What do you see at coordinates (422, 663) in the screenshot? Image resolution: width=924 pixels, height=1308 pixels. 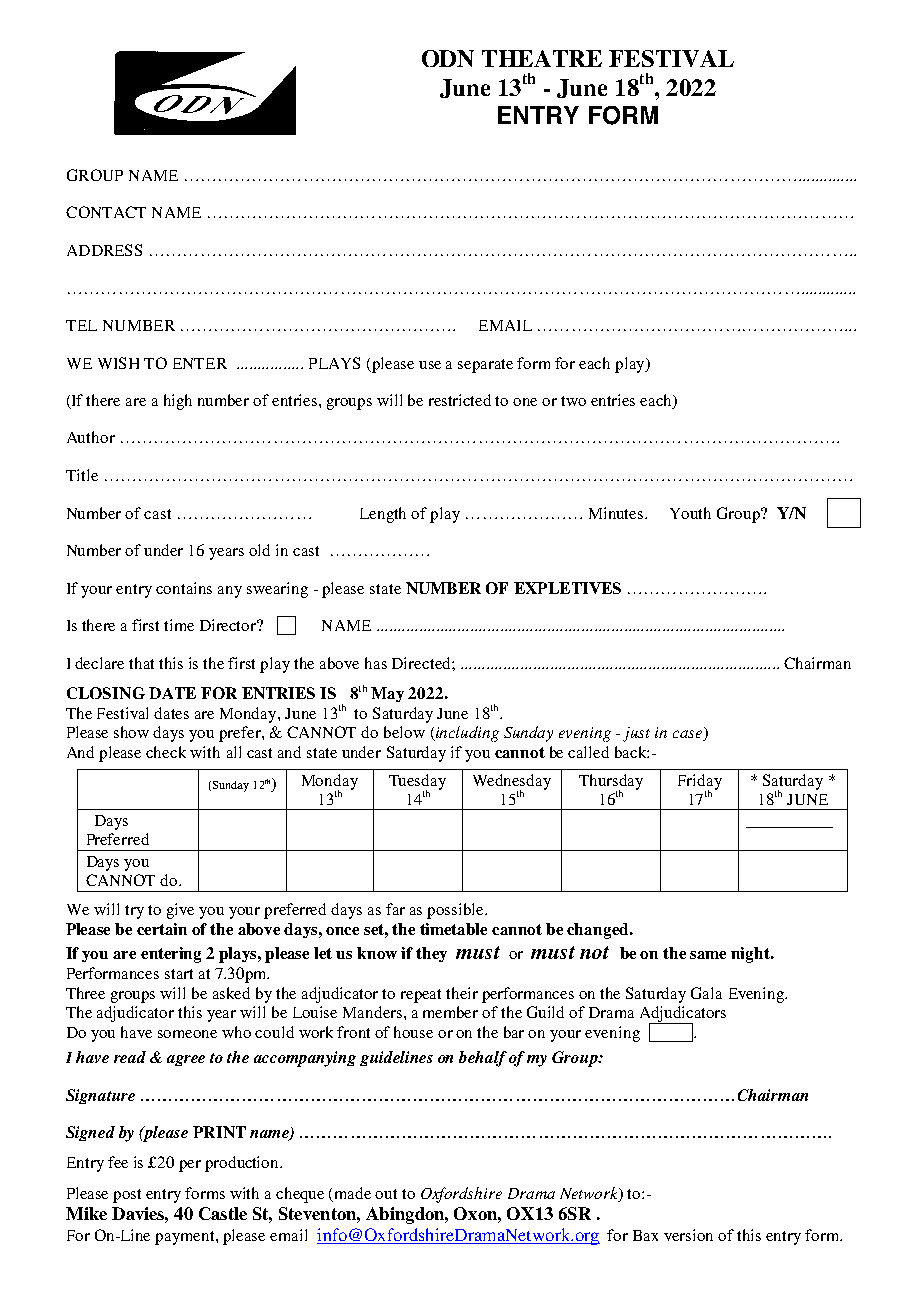 I see `Directed` at bounding box center [422, 663].
